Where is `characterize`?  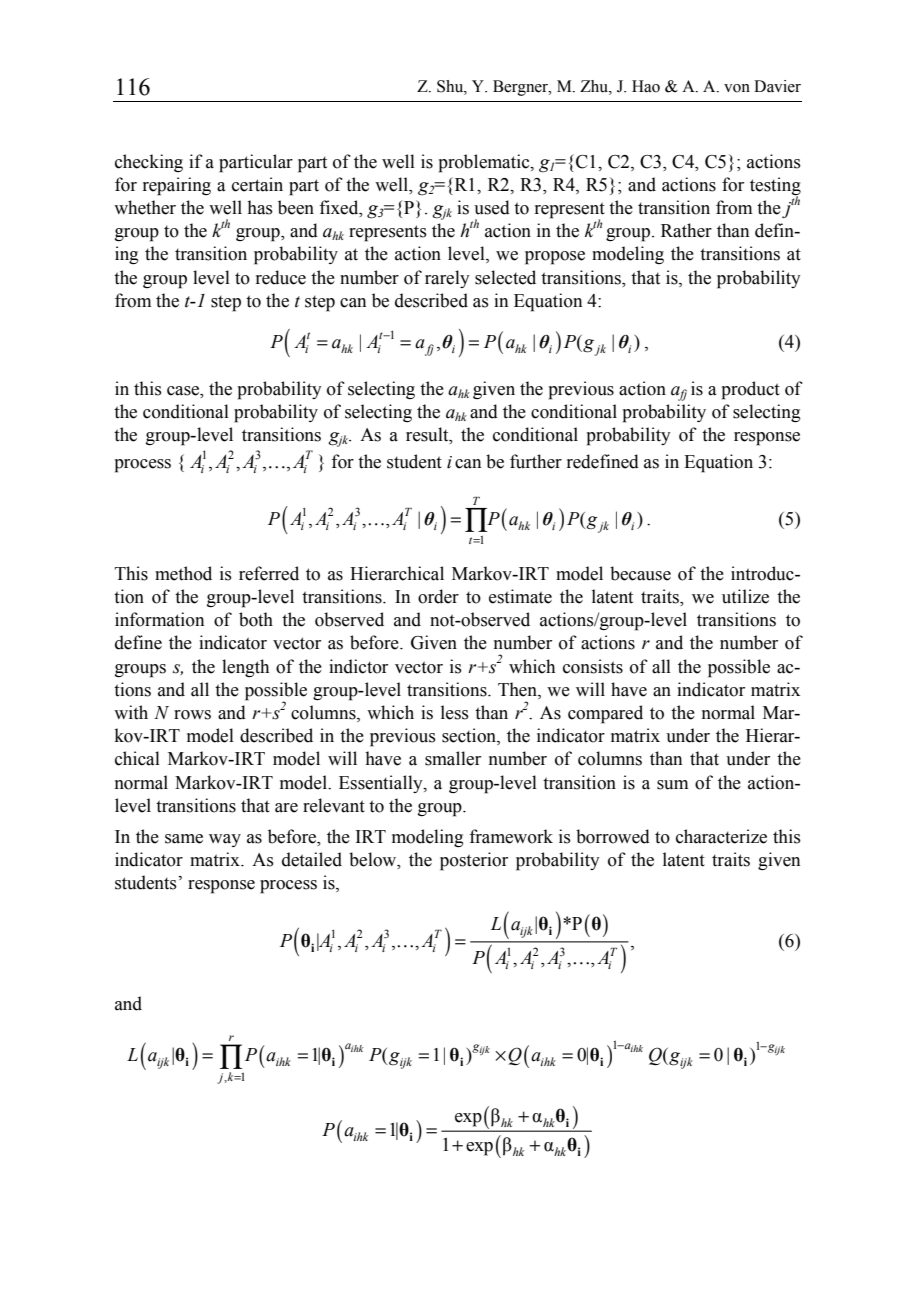 characterize is located at coordinates (721, 836).
